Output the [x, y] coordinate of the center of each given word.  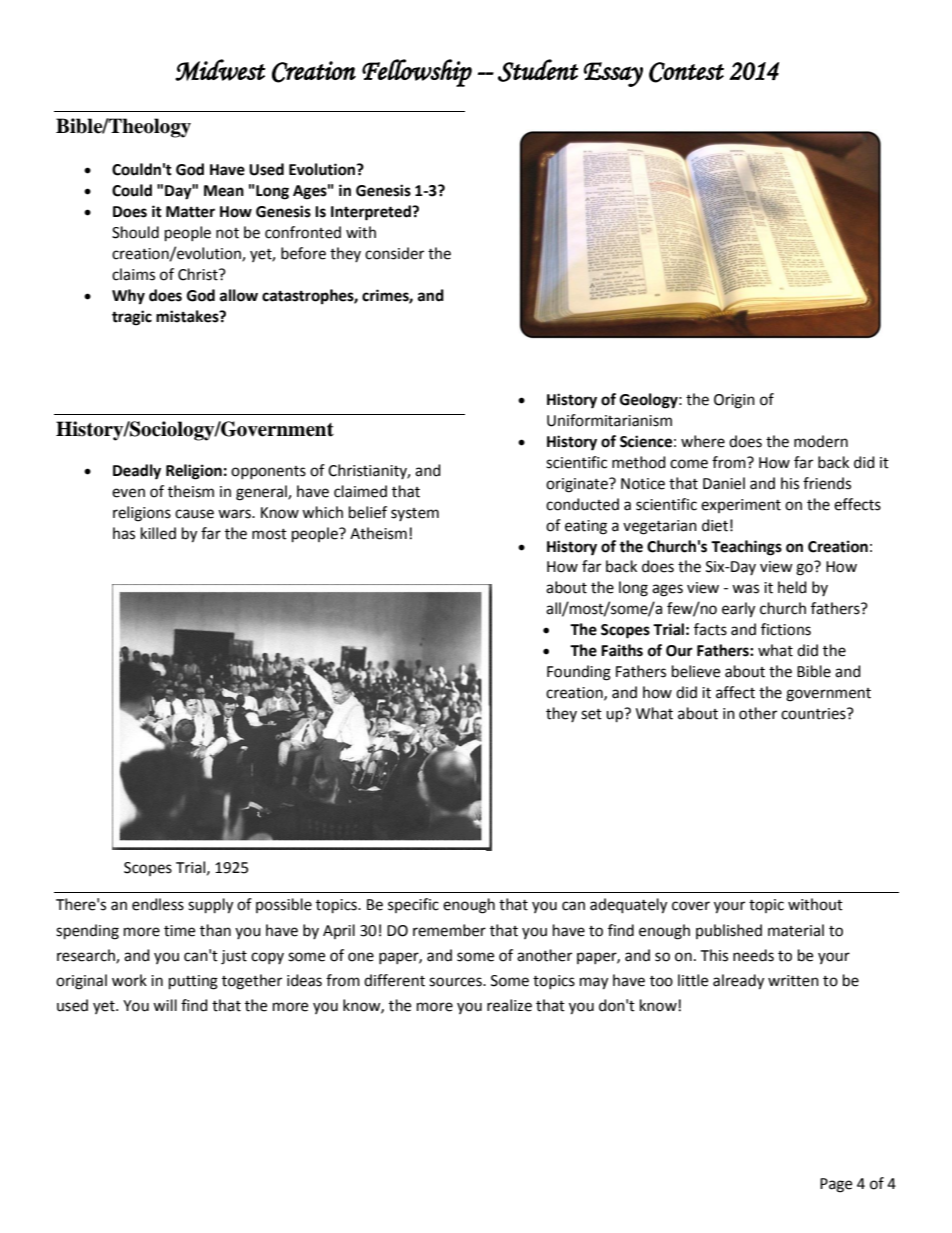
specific [413, 905]
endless [158, 904]
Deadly [137, 472]
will [165, 1005]
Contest [686, 72]
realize [509, 1005]
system [415, 514]
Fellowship [417, 73]
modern [821, 441]
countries [814, 714]
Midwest [220, 70]
